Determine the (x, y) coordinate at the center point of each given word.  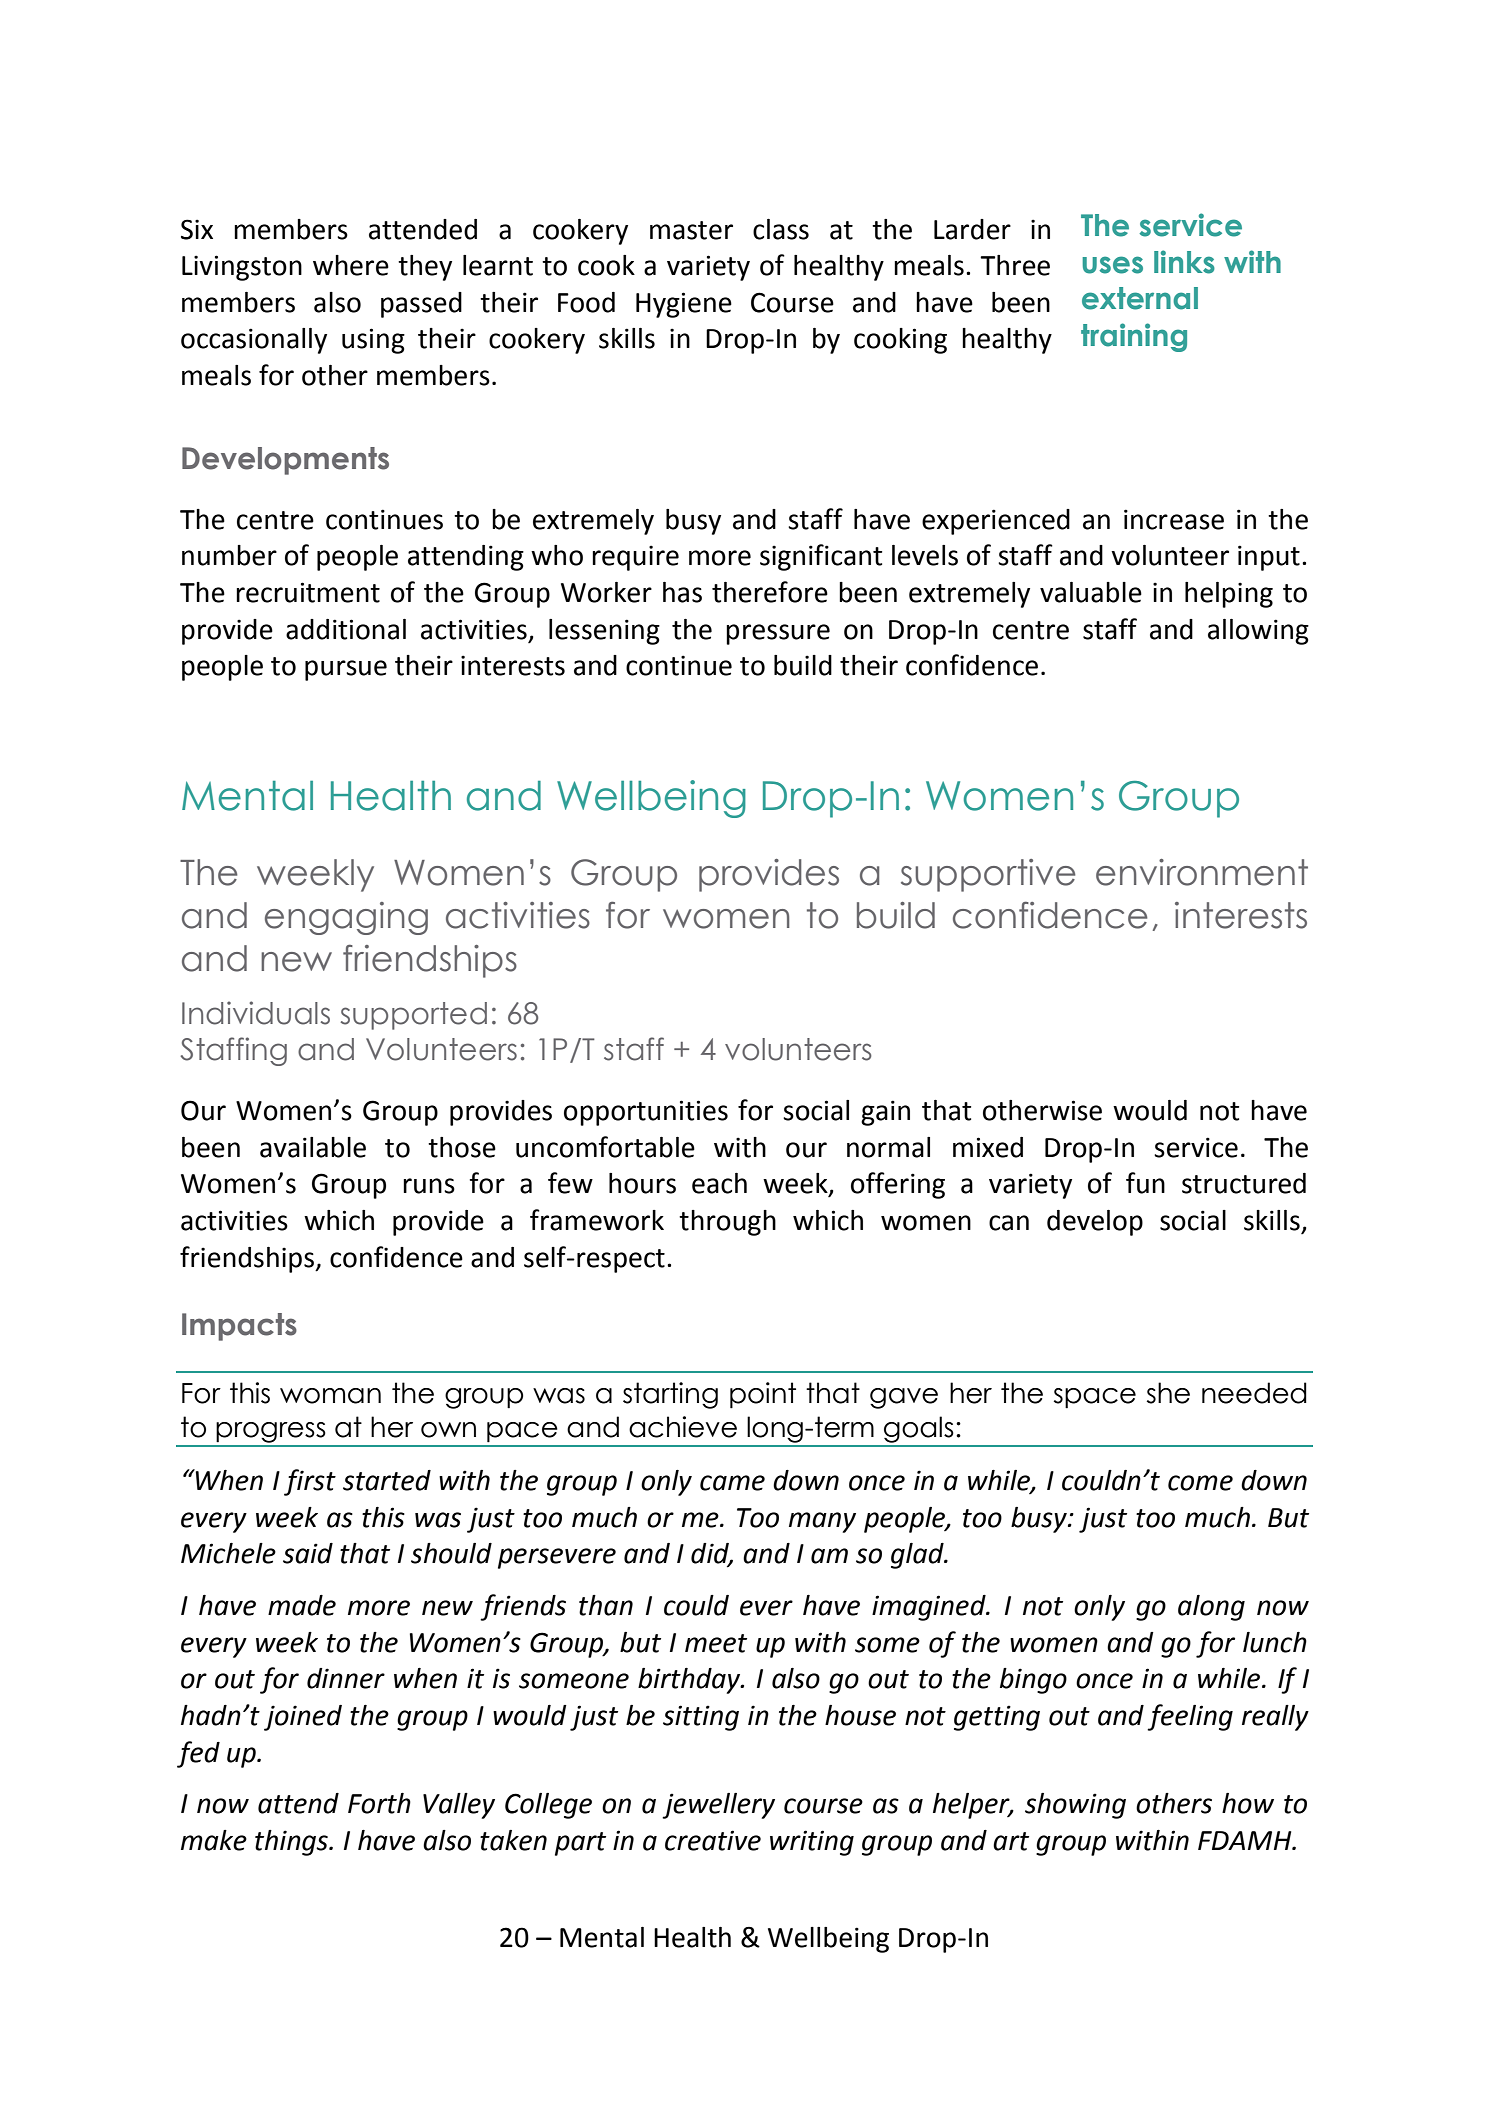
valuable (1091, 592)
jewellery (718, 1806)
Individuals (256, 1013)
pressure (778, 634)
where (351, 265)
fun (1145, 1183)
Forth (379, 1803)
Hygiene (684, 305)
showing (1075, 1806)
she (1168, 1393)
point (763, 1395)
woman (330, 1396)
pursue (346, 670)
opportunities (646, 1113)
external (1140, 298)
